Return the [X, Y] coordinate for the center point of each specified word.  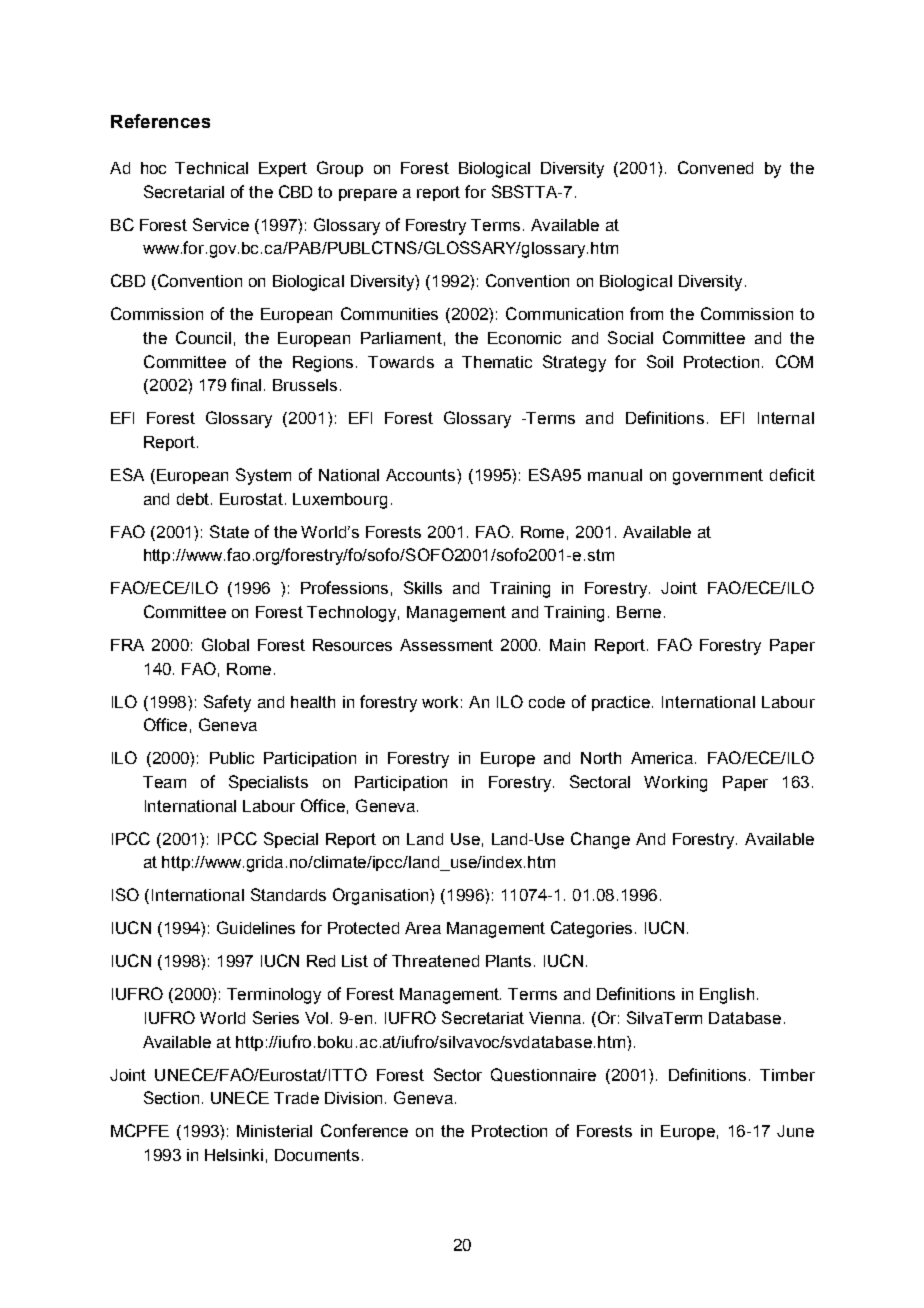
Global [225, 644]
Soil [660, 361]
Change [600, 840]
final [246, 384]
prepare [368, 195]
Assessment [446, 645]
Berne [639, 612]
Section [171, 1097]
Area [423, 928]
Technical [211, 168]
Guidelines [256, 927]
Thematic [497, 362]
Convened [715, 167]
